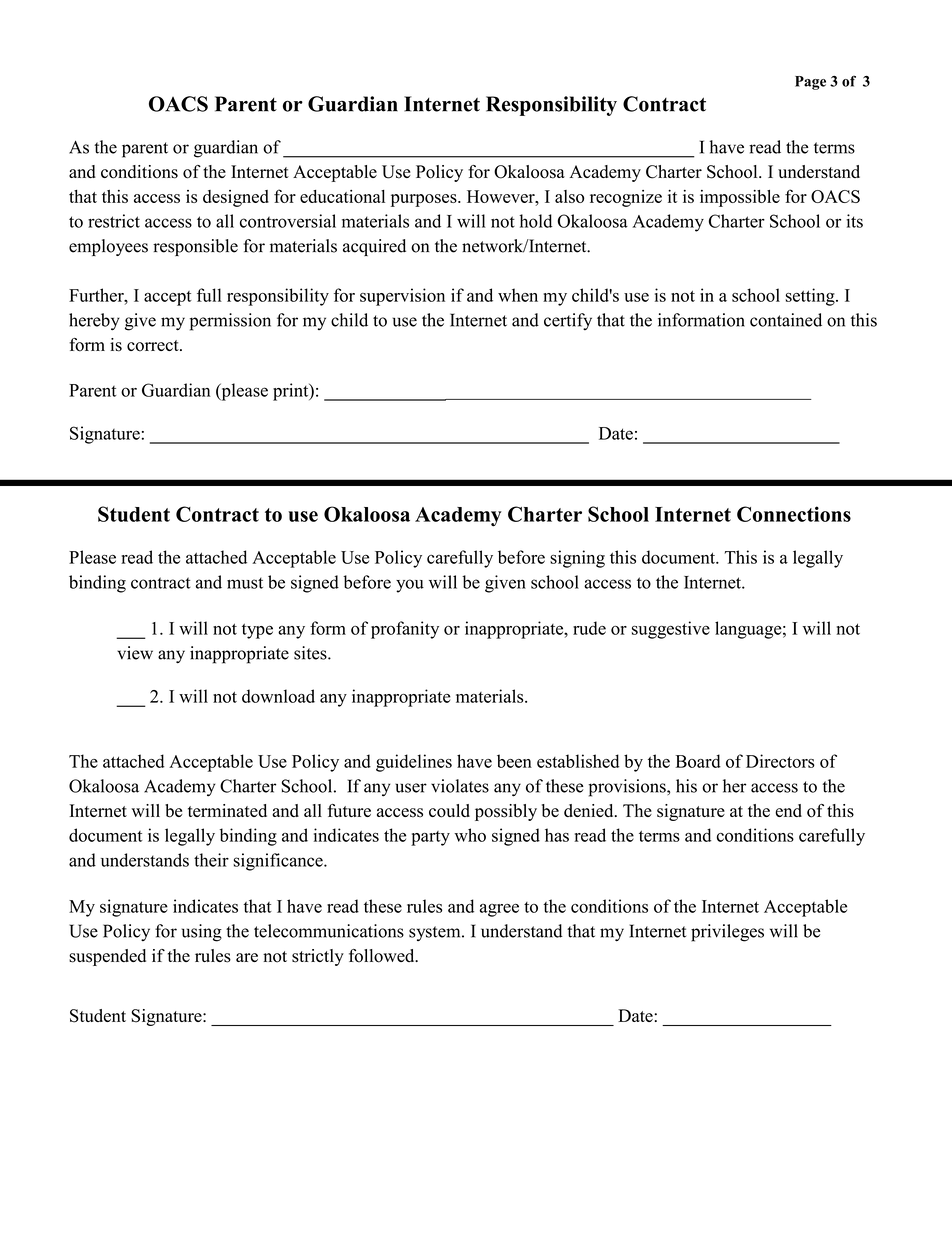 The height and width of the screenshot is (1233, 952). What do you see at coordinates (671, 630) in the screenshot?
I see `suggestive` at bounding box center [671, 630].
